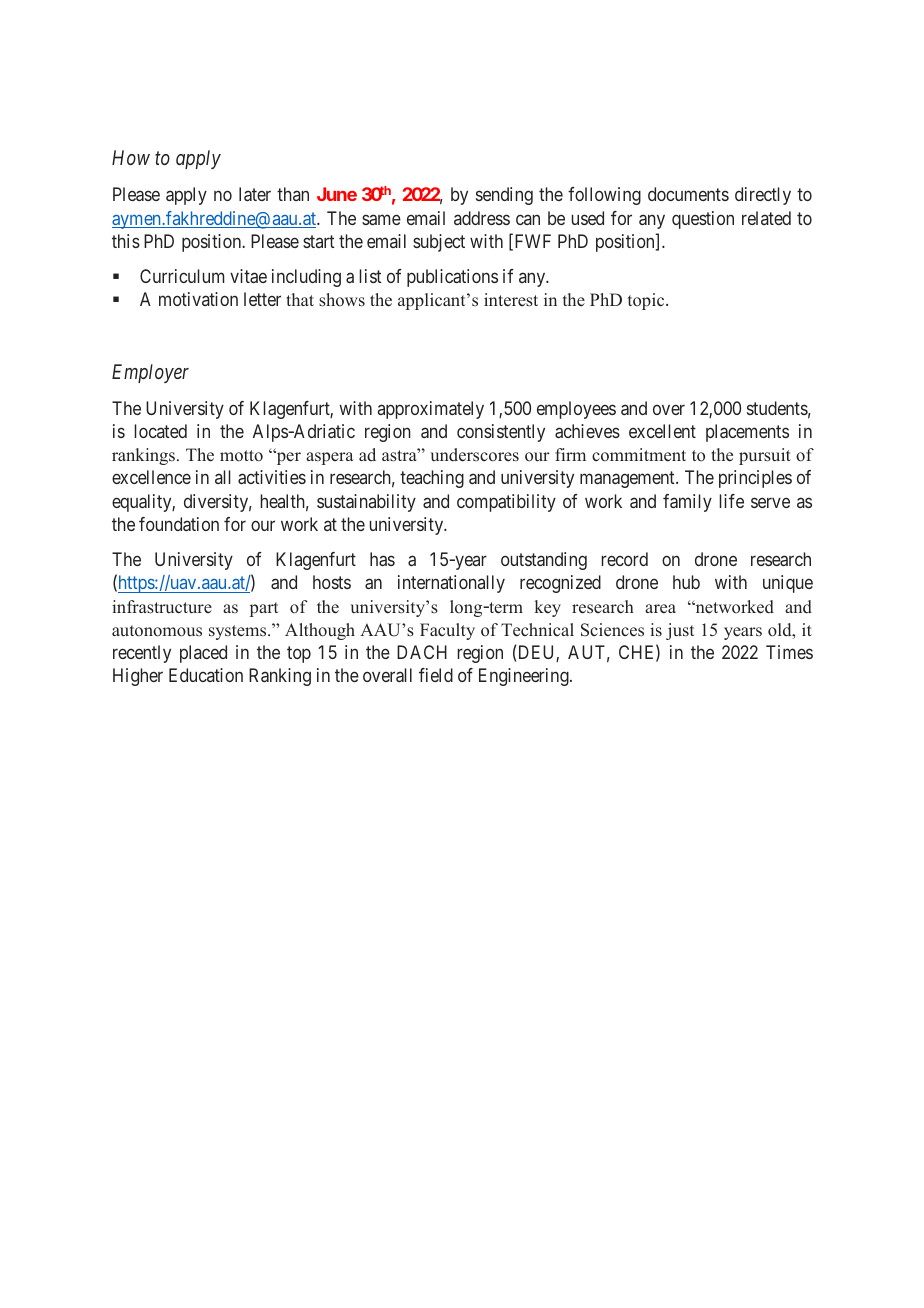 The image size is (924, 1308). Describe the element at coordinates (703, 220) in the screenshot. I see `question` at that location.
